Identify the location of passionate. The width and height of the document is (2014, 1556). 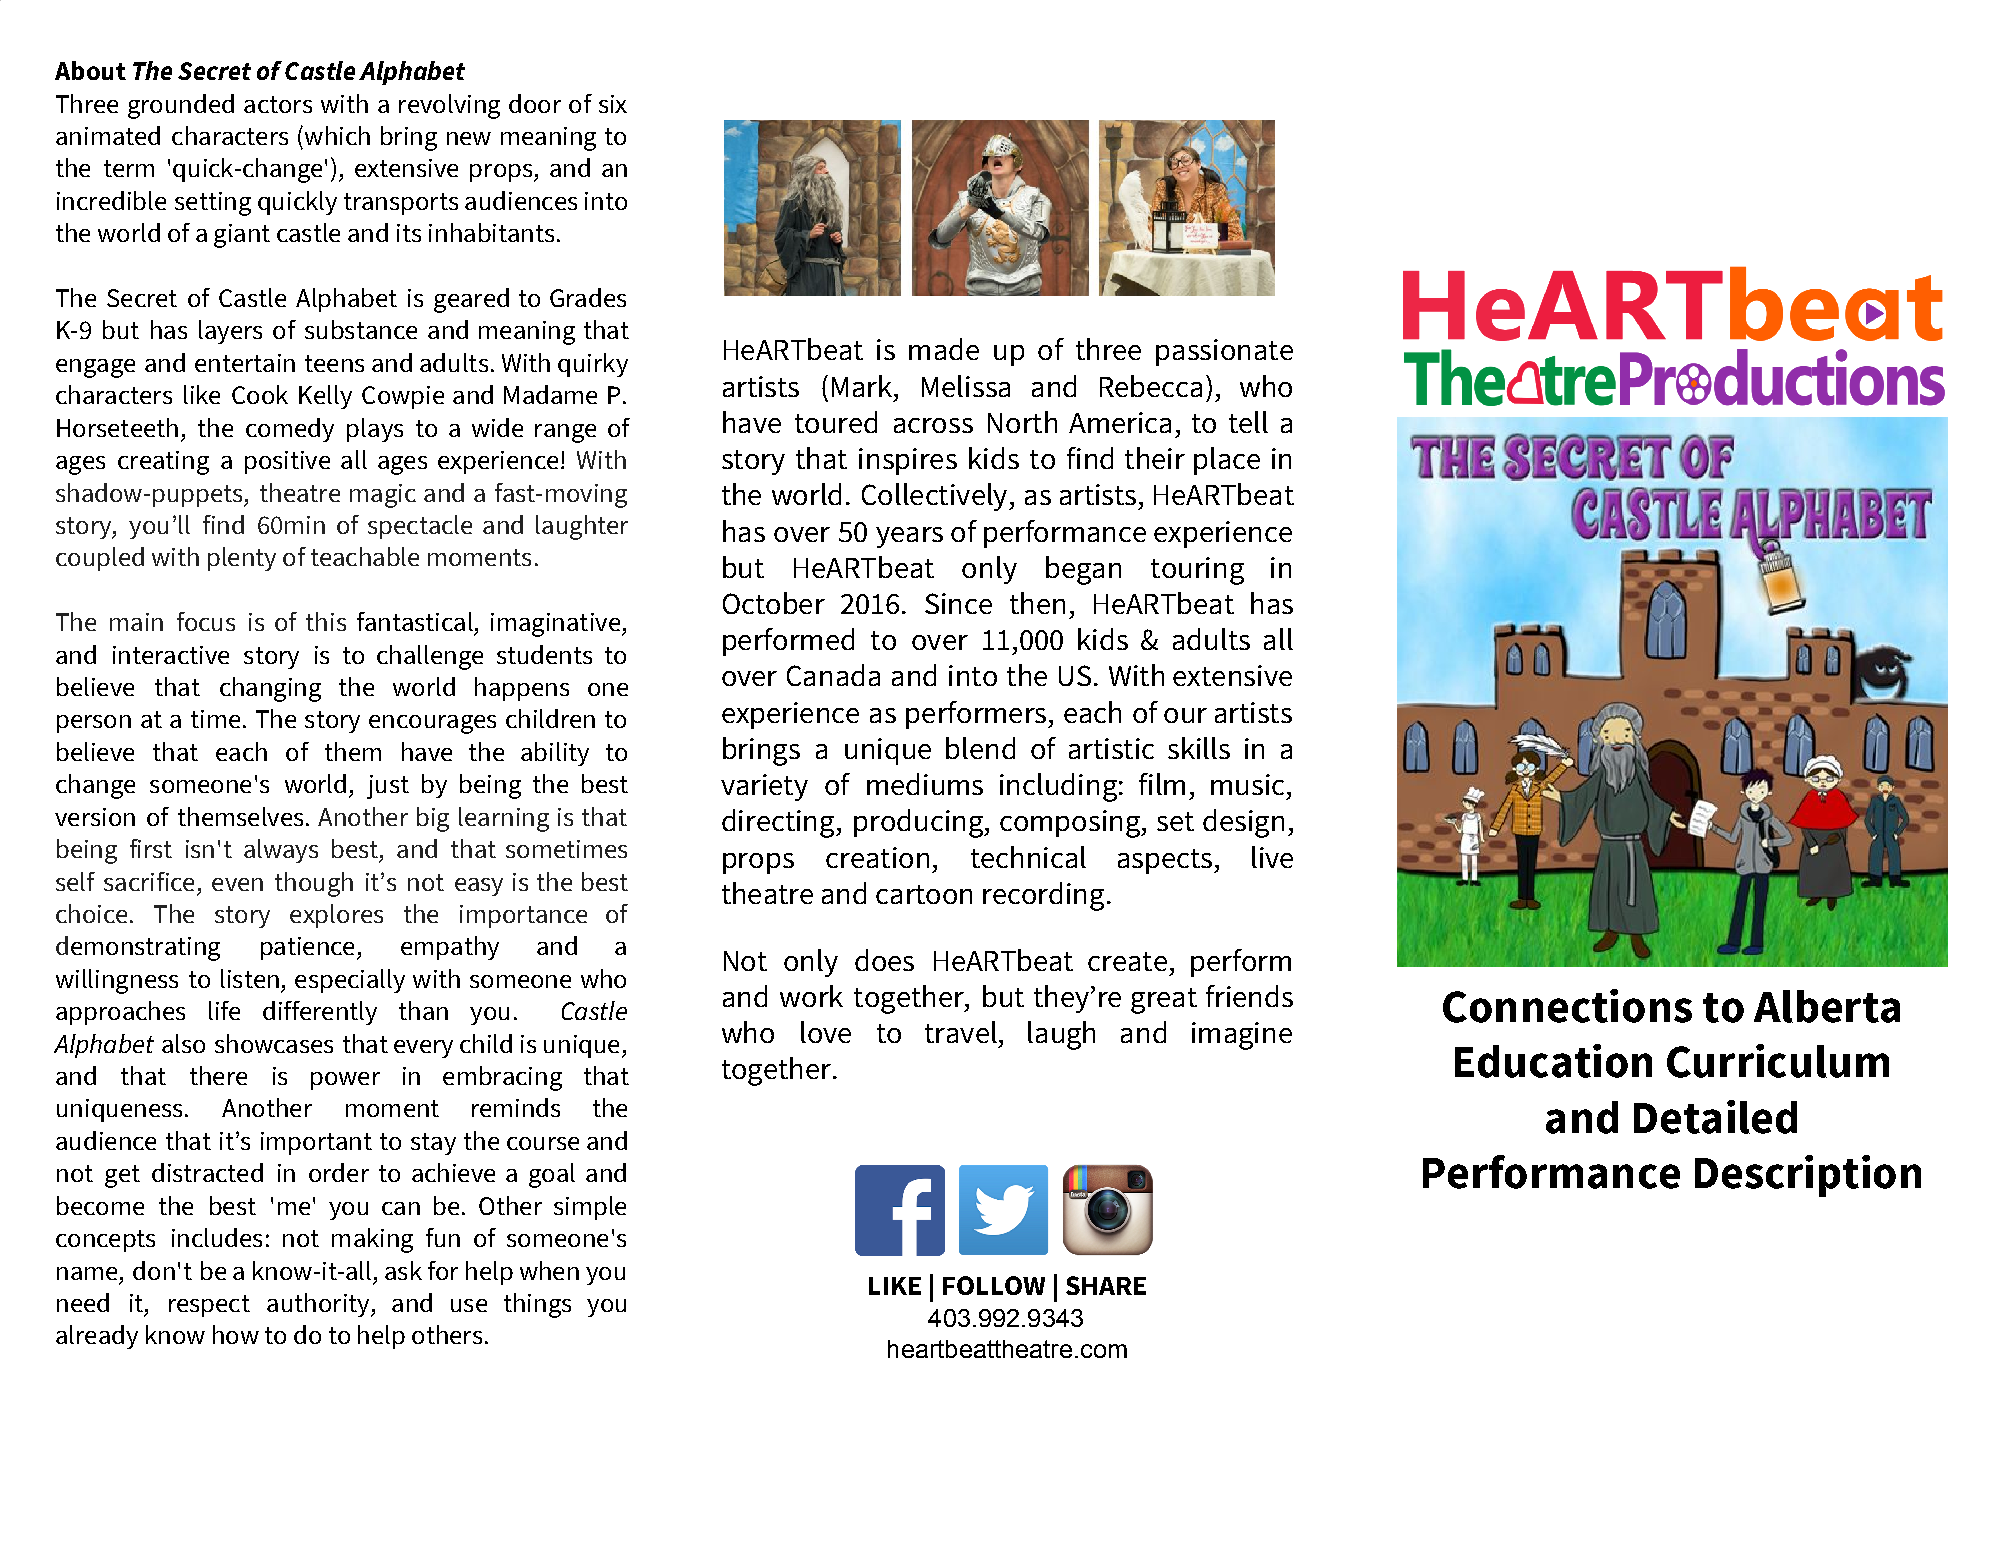
(1224, 352).
